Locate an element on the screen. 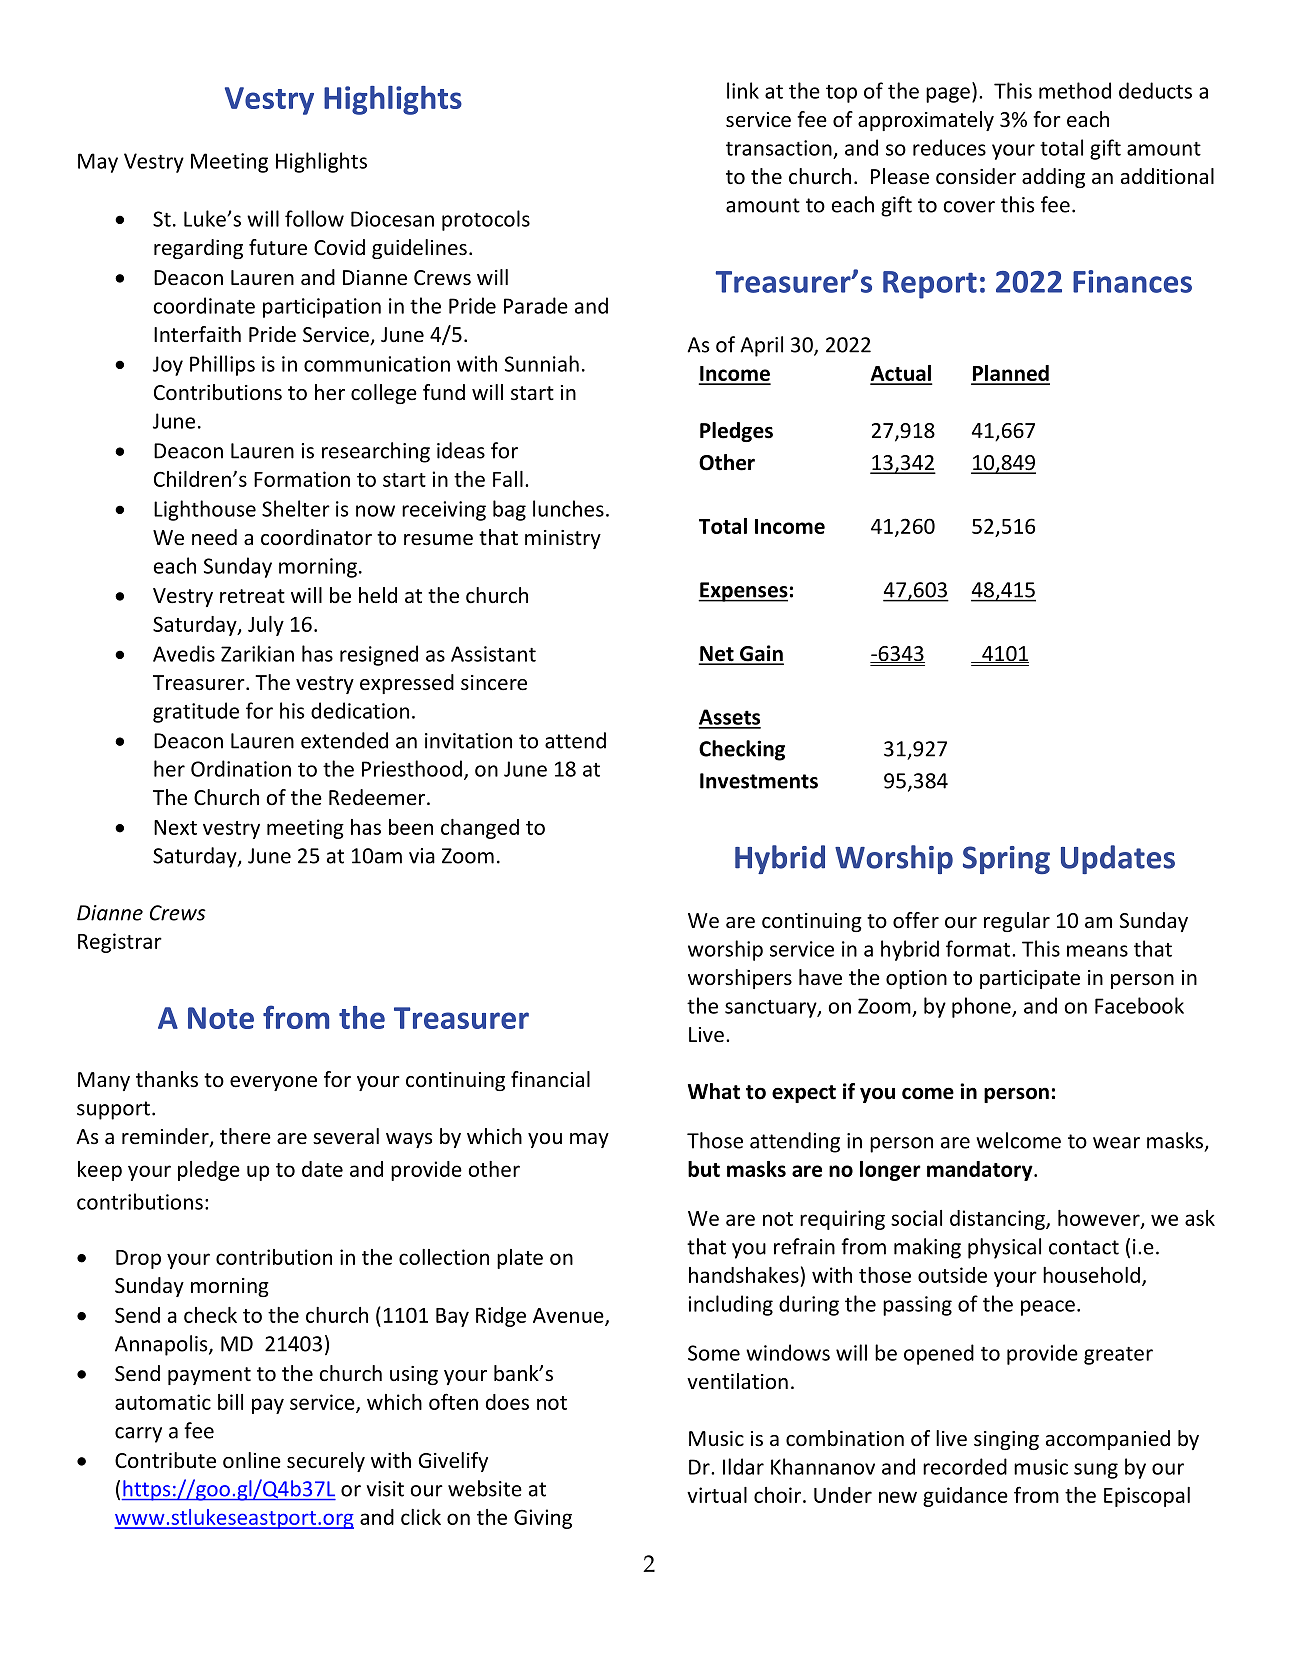  plate is located at coordinates (520, 1259).
